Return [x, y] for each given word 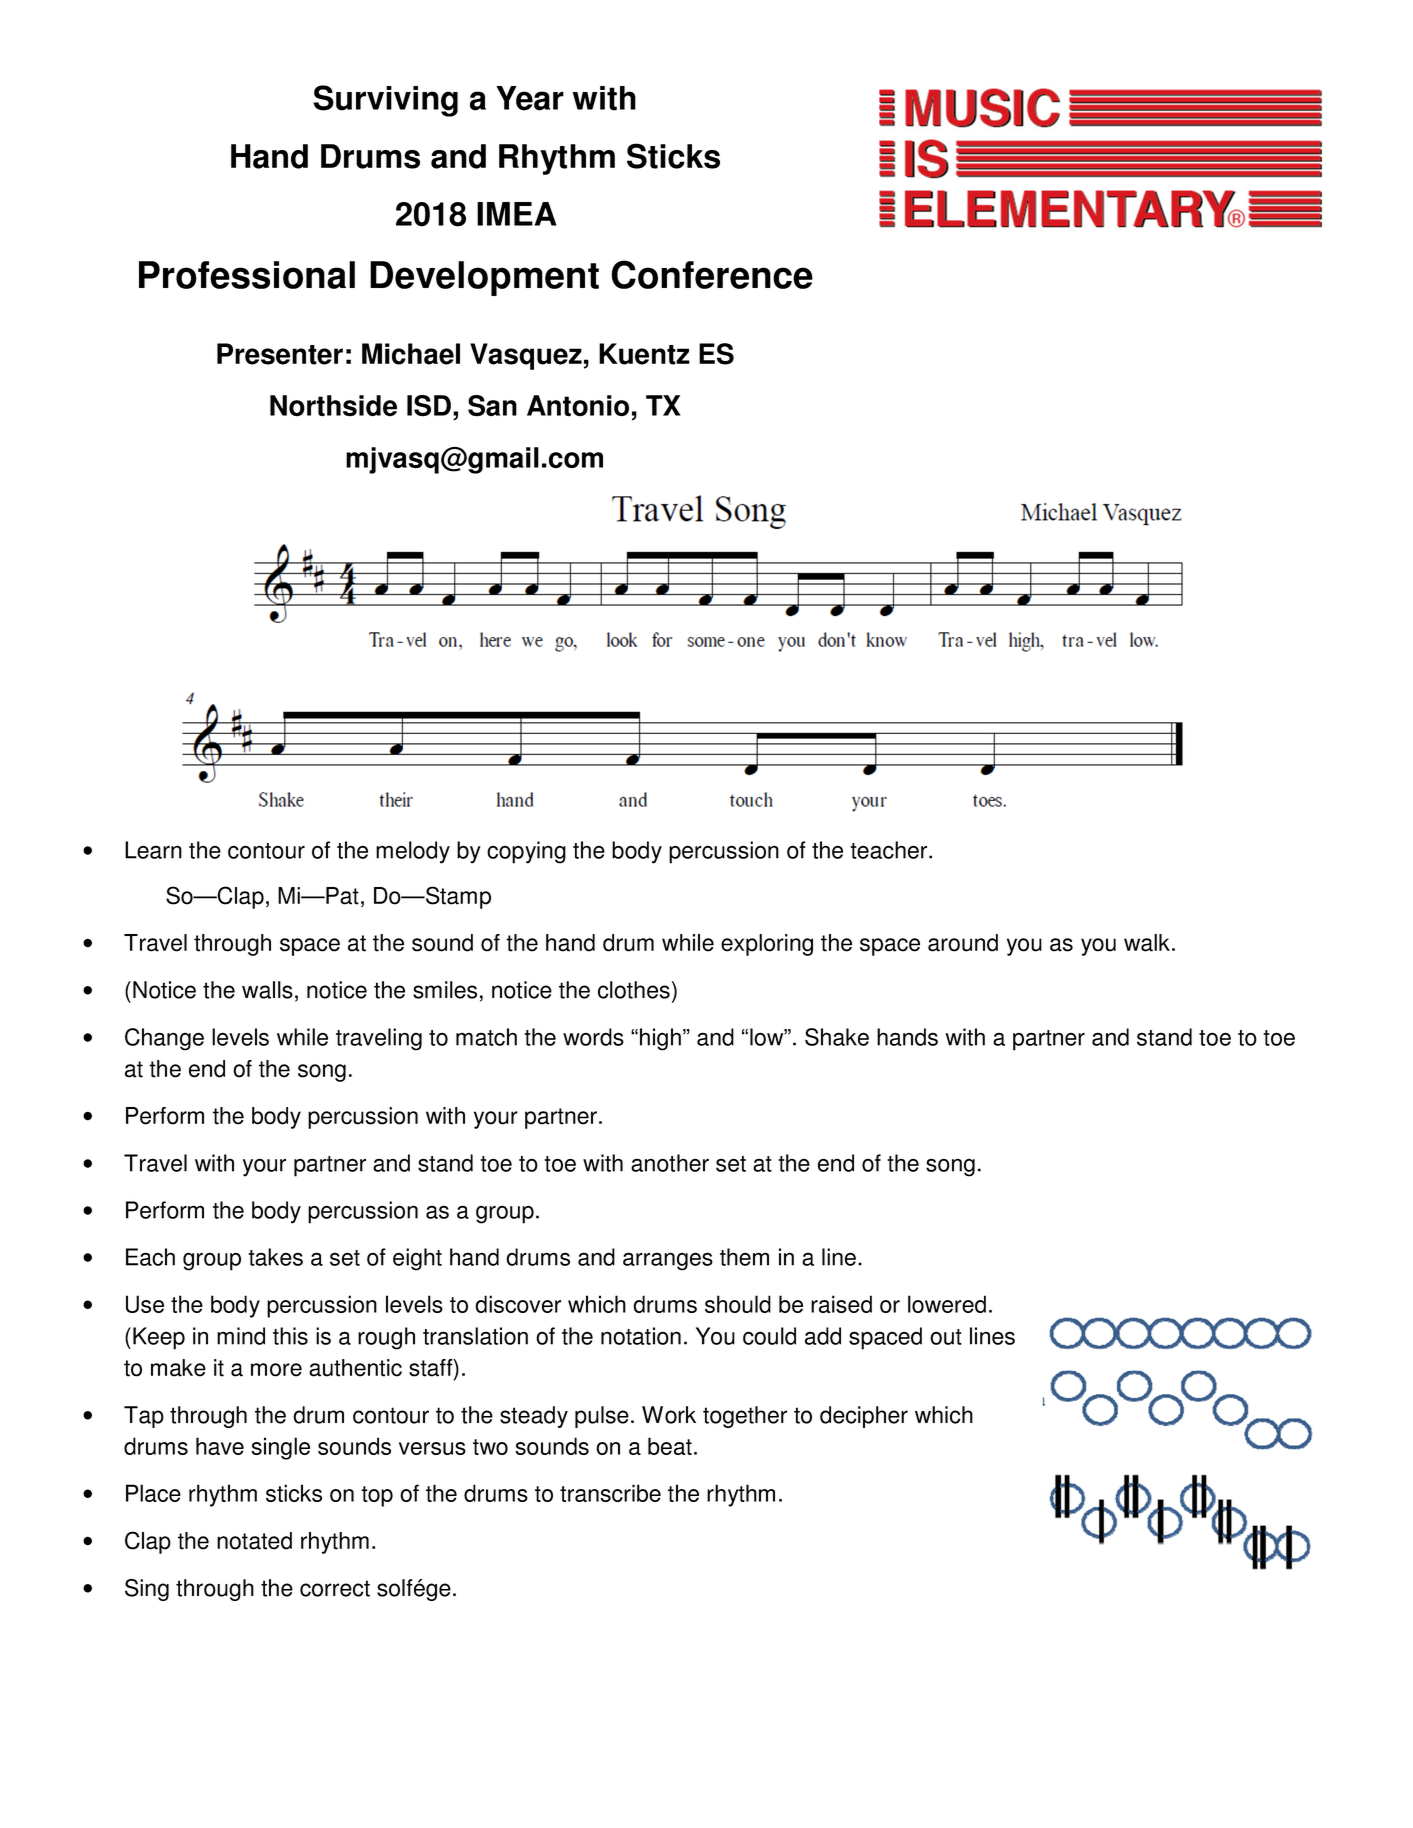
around [963, 943]
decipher [864, 1417]
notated [254, 1541]
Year [530, 98]
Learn [153, 850]
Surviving [386, 101]
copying [526, 852]
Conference [712, 274]
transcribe [610, 1493]
